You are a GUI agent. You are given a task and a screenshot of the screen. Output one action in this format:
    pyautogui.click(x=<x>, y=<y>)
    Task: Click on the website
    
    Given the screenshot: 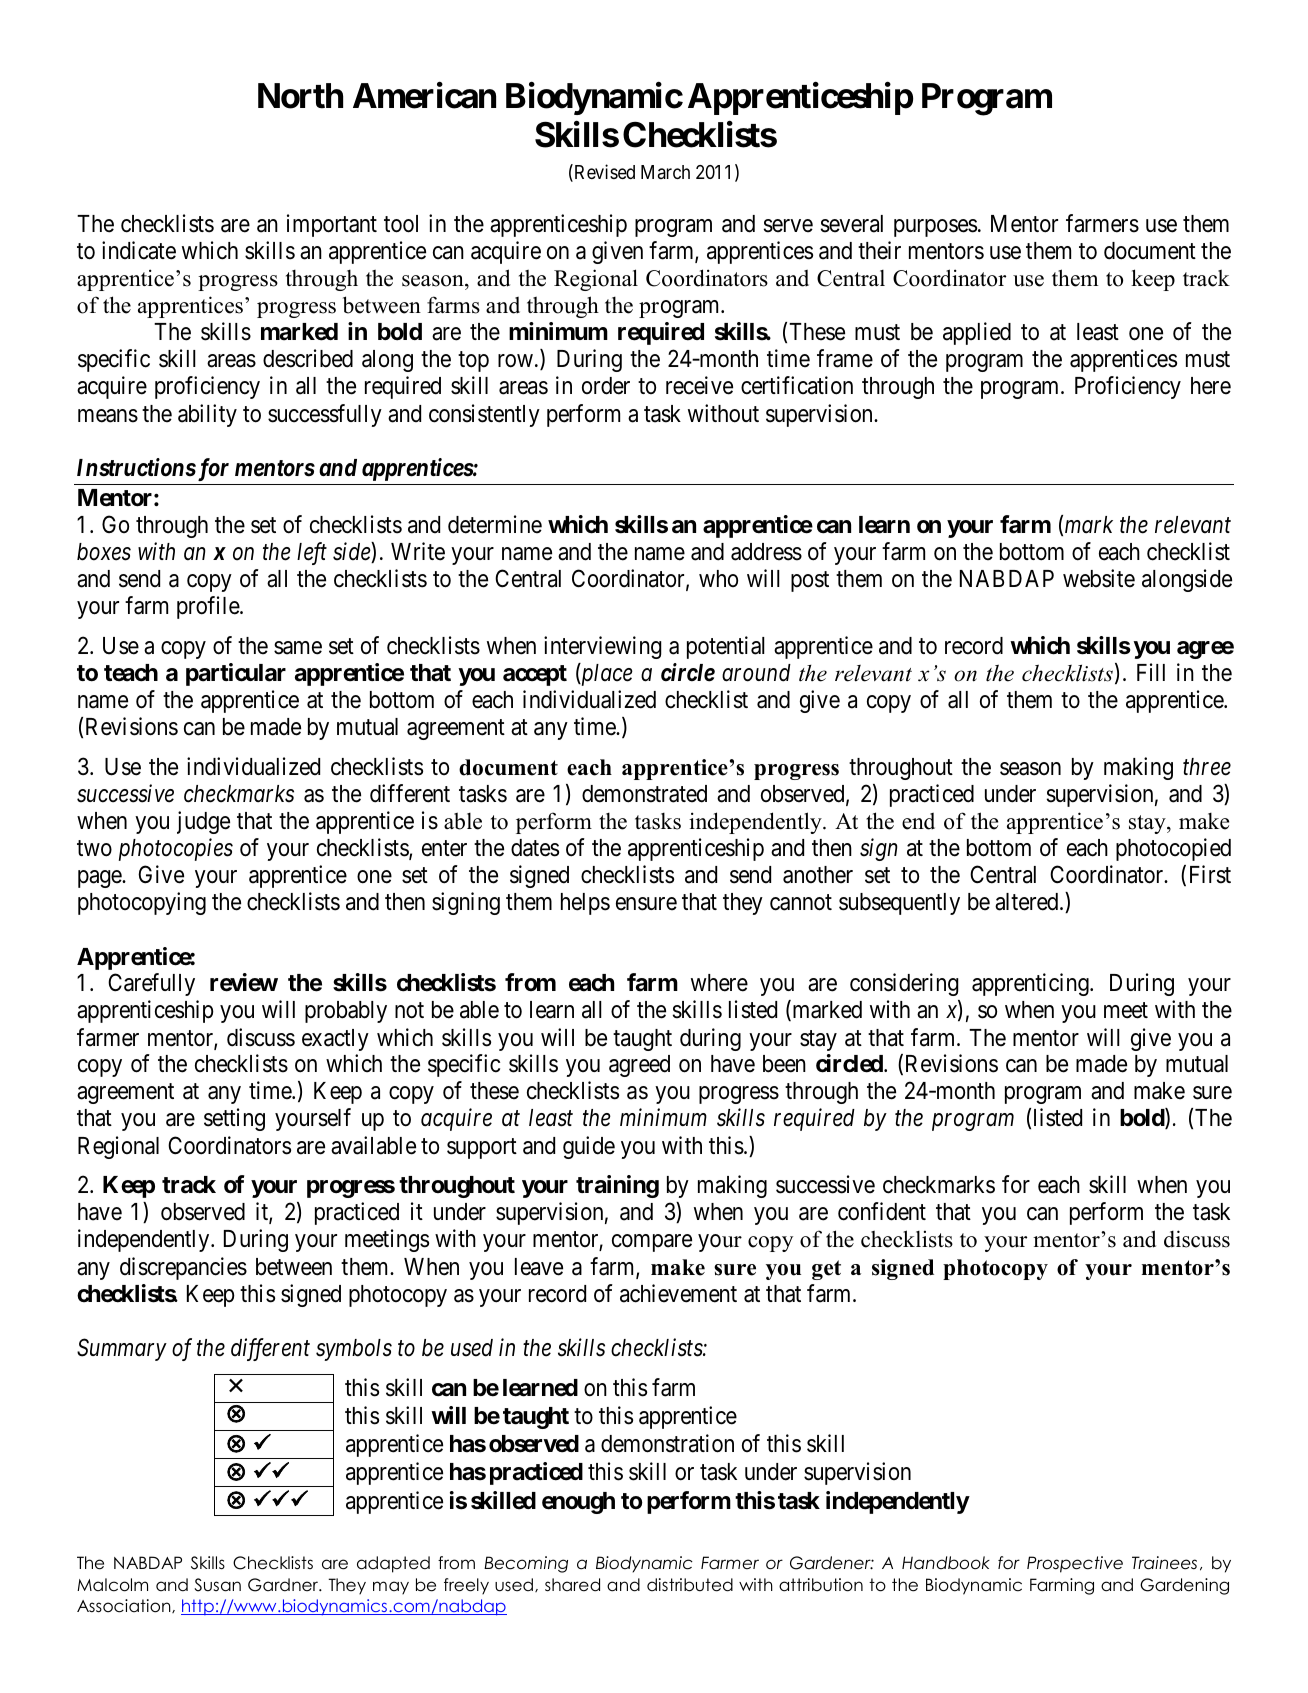 What is the action you would take?
    pyautogui.click(x=1099, y=578)
